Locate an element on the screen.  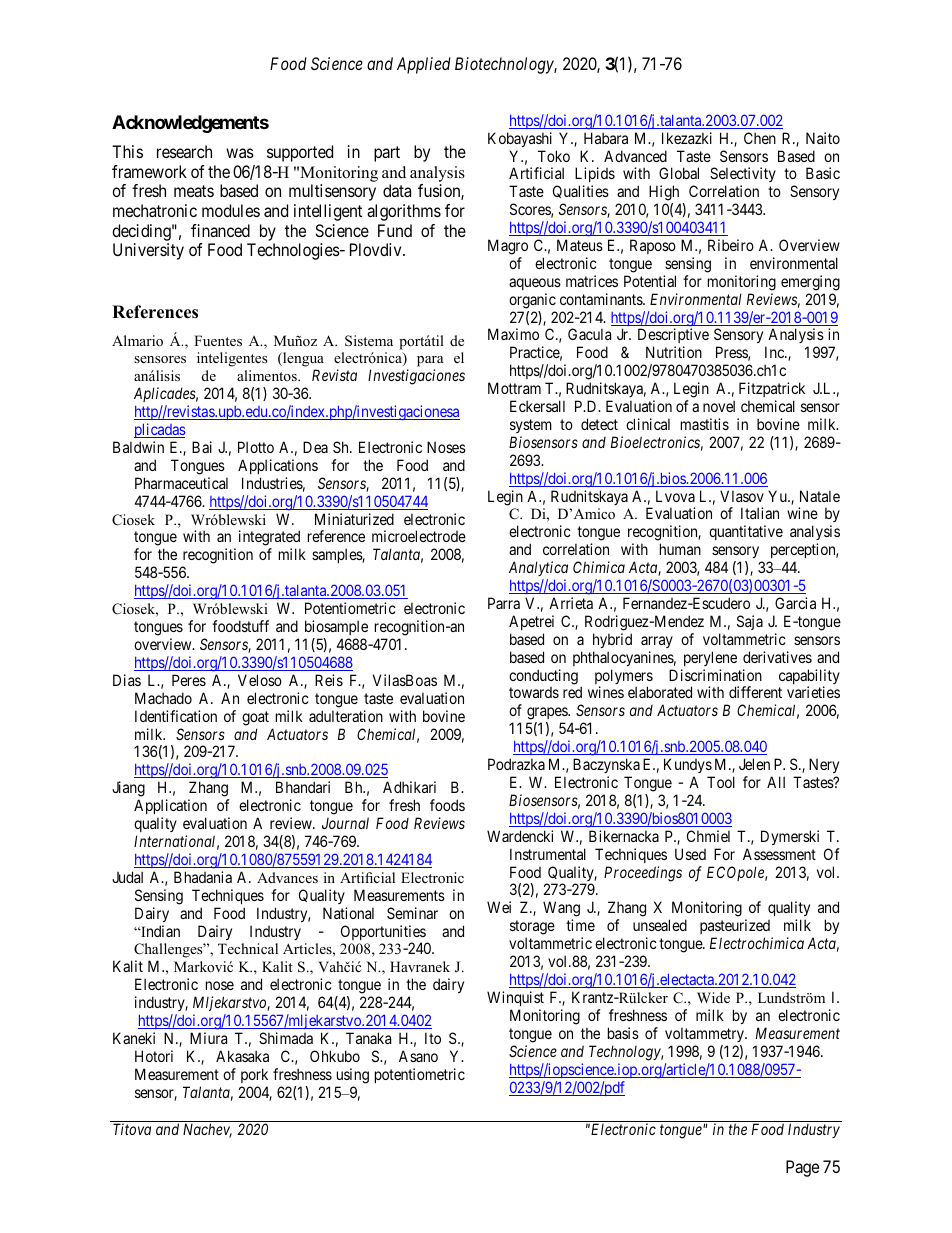
research is located at coordinates (184, 151).
